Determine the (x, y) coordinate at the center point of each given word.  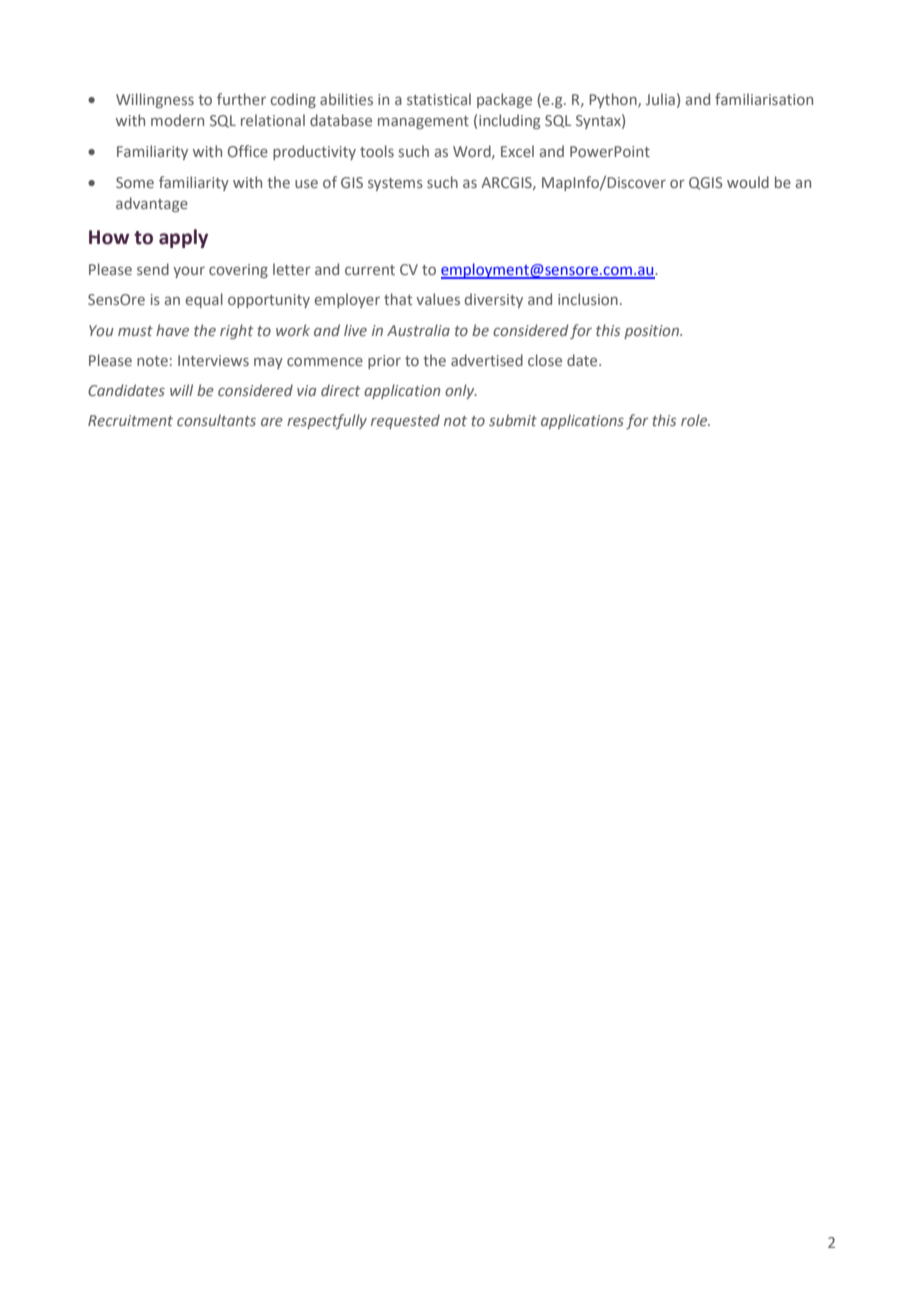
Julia (660, 99)
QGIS (705, 183)
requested (405, 421)
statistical (439, 99)
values (438, 299)
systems (395, 184)
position (652, 332)
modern (177, 120)
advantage (152, 204)
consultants (216, 420)
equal (204, 300)
